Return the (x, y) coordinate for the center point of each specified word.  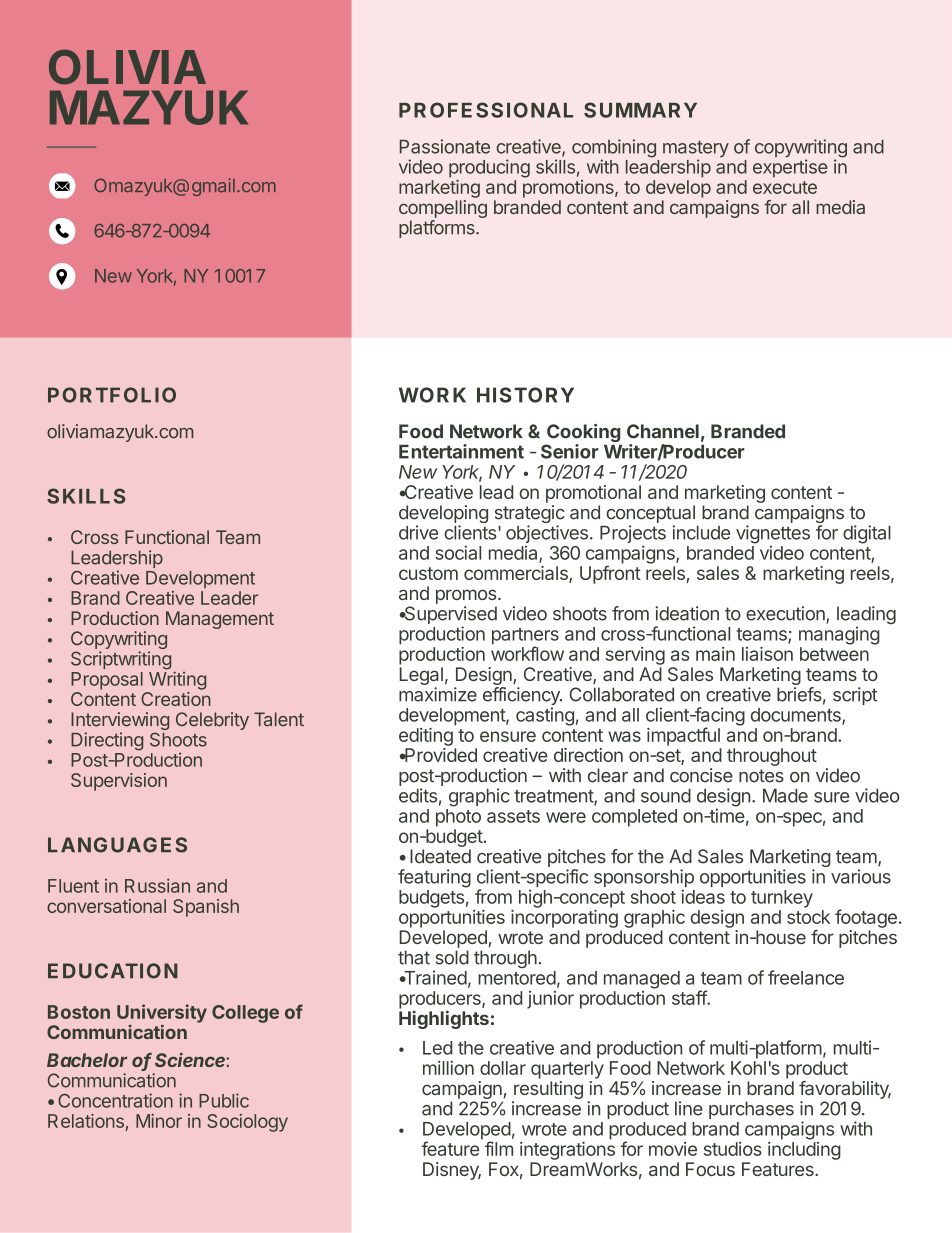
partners (525, 637)
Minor (159, 1121)
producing (489, 168)
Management (220, 620)
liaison (767, 654)
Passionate (445, 146)
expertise (790, 168)
